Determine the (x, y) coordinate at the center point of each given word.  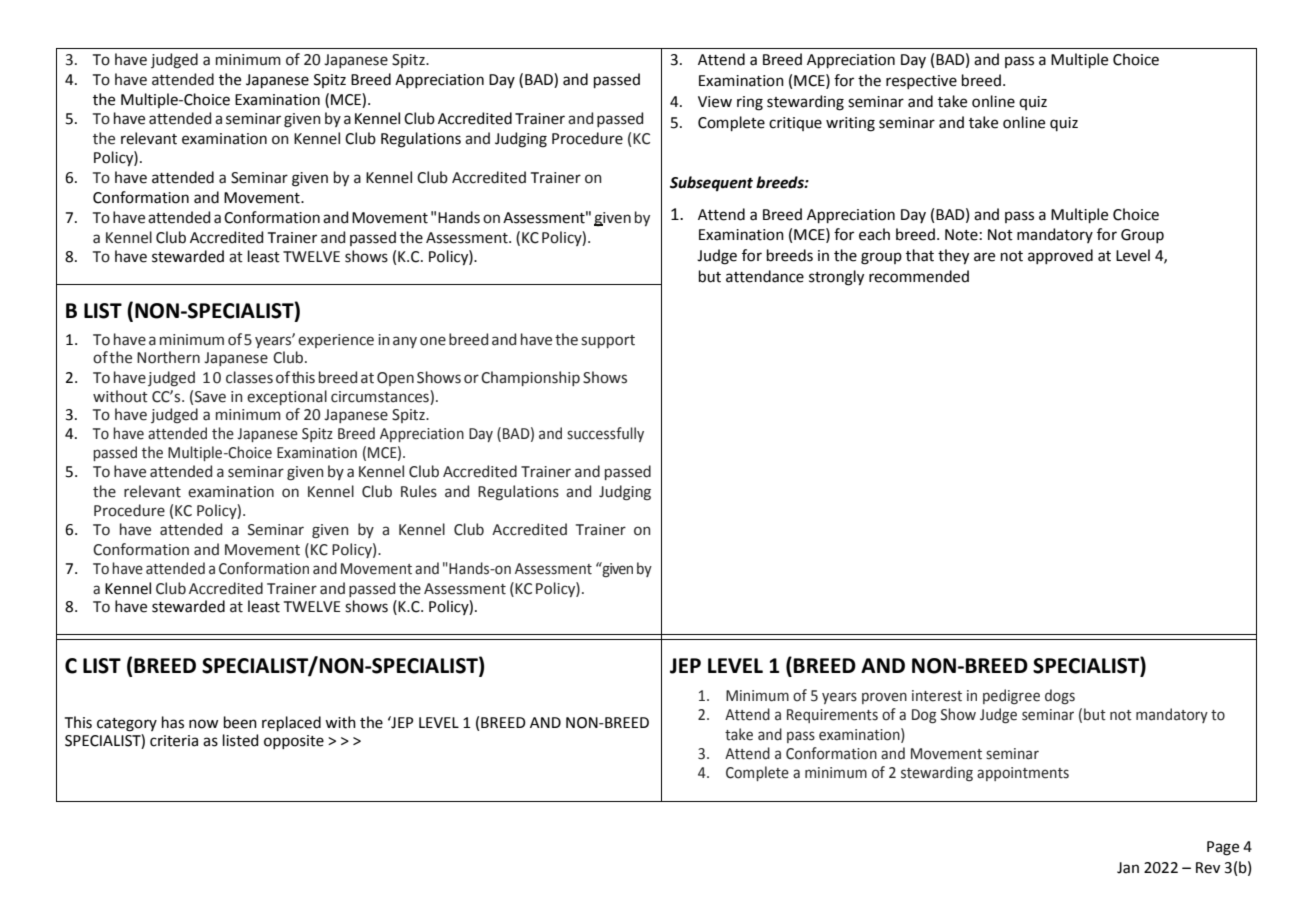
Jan (1128, 868)
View (715, 102)
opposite (294, 742)
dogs (1060, 696)
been (240, 722)
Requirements (832, 716)
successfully (605, 434)
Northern (168, 357)
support (608, 341)
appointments (1023, 774)
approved (1060, 256)
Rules (419, 491)
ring (750, 103)
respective (921, 82)
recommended (919, 276)
